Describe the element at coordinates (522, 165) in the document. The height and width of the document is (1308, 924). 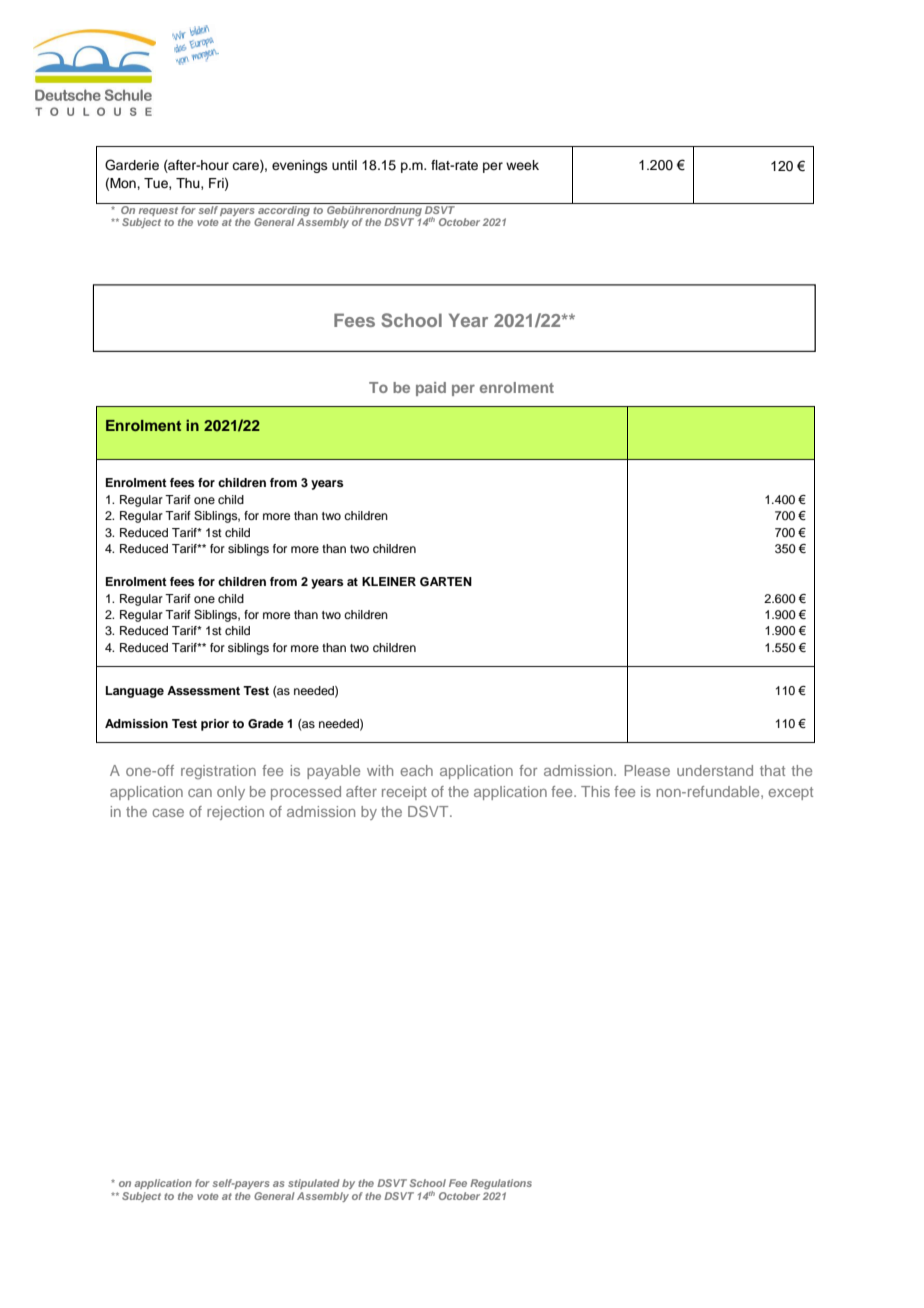
I see `week` at that location.
